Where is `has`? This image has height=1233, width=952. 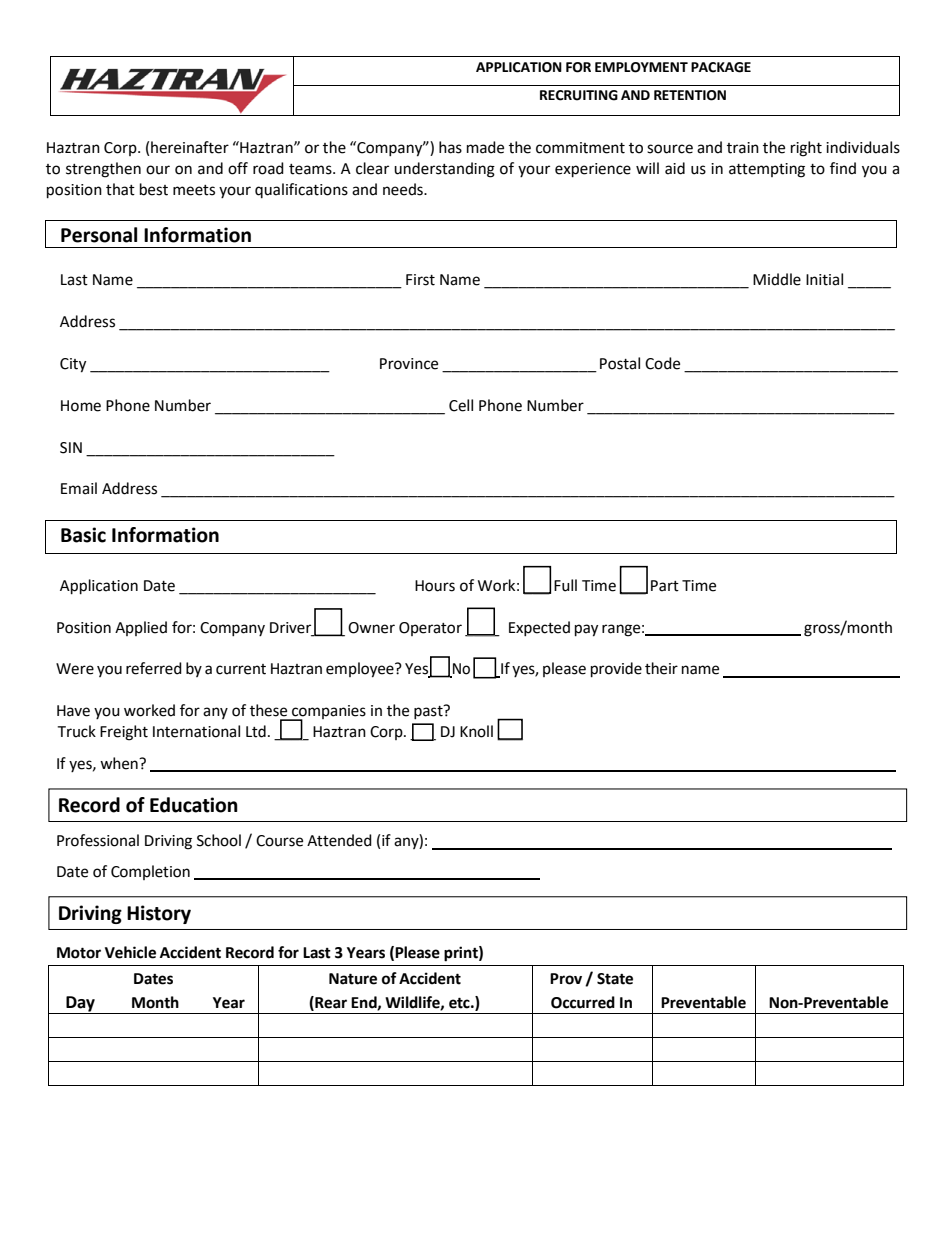
has is located at coordinates (450, 147).
